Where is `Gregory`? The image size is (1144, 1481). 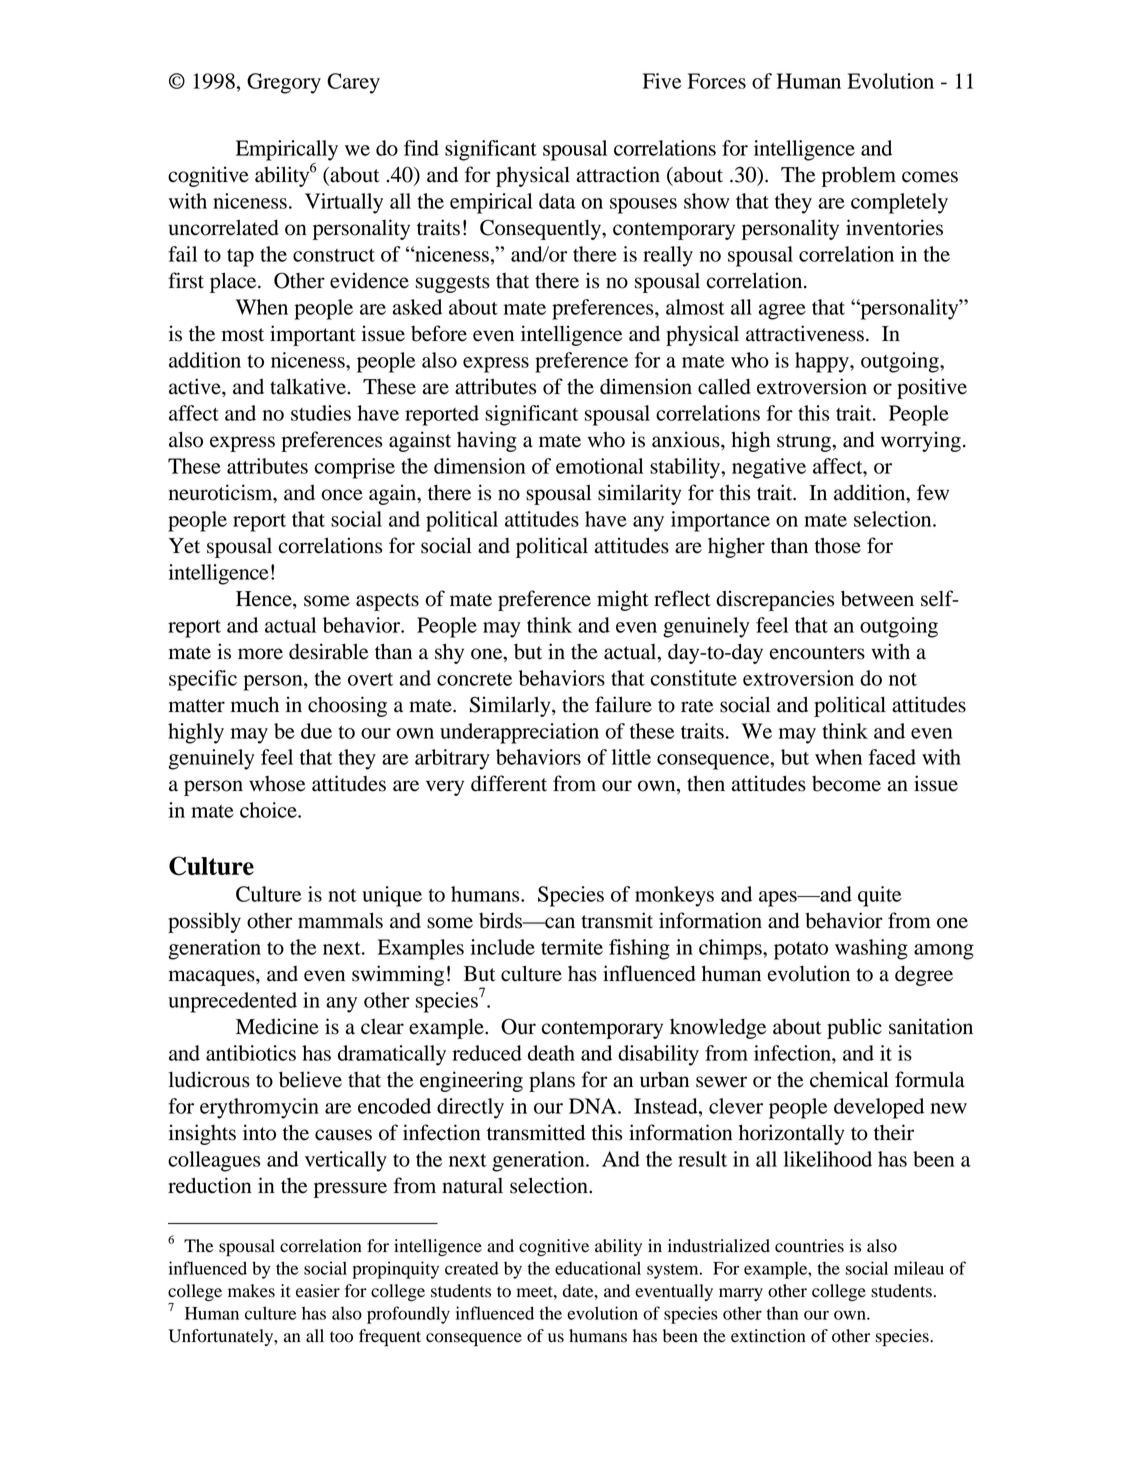 Gregory is located at coordinates (284, 83).
